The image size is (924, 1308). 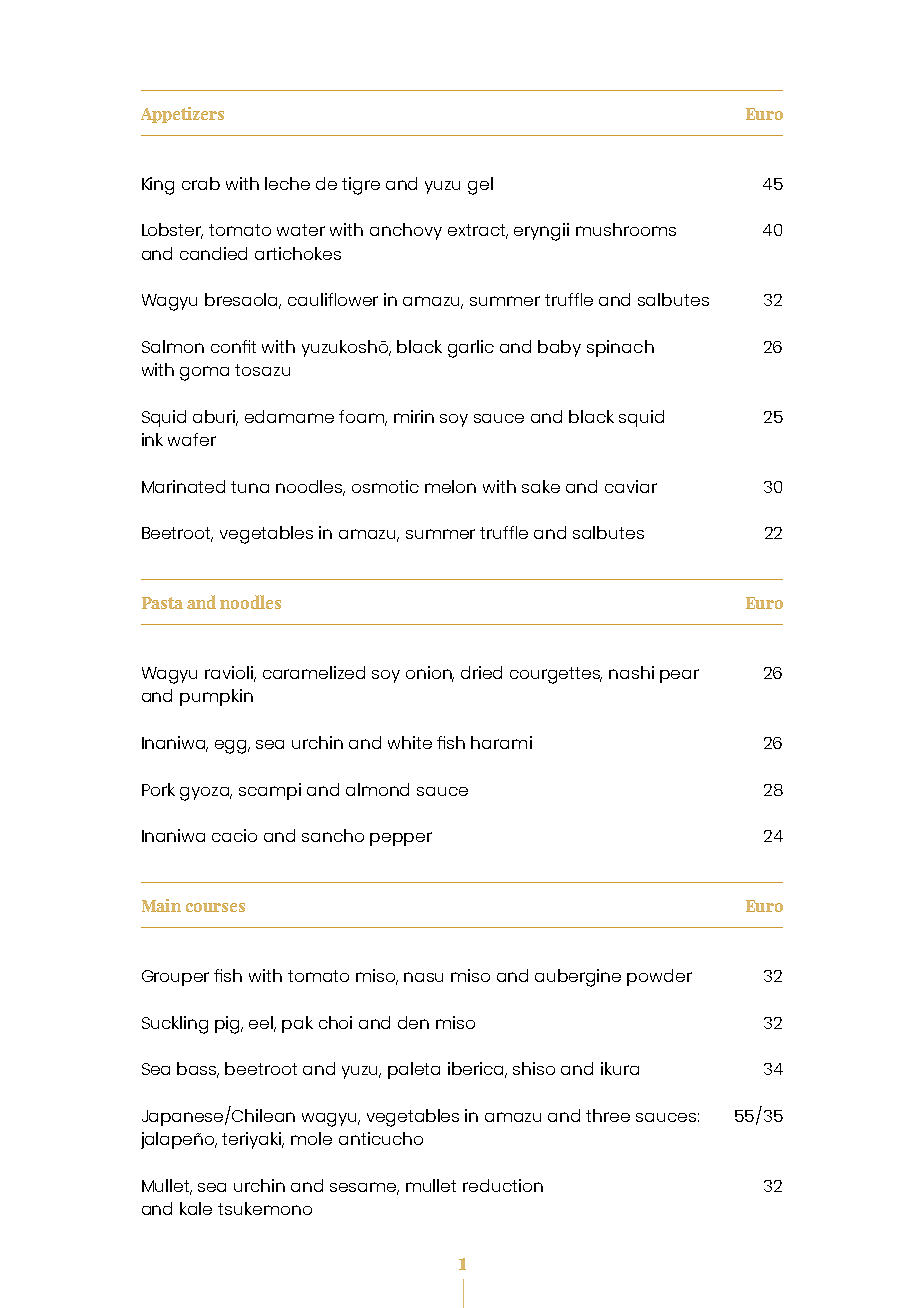 What do you see at coordinates (480, 186) in the image?
I see `gel` at bounding box center [480, 186].
